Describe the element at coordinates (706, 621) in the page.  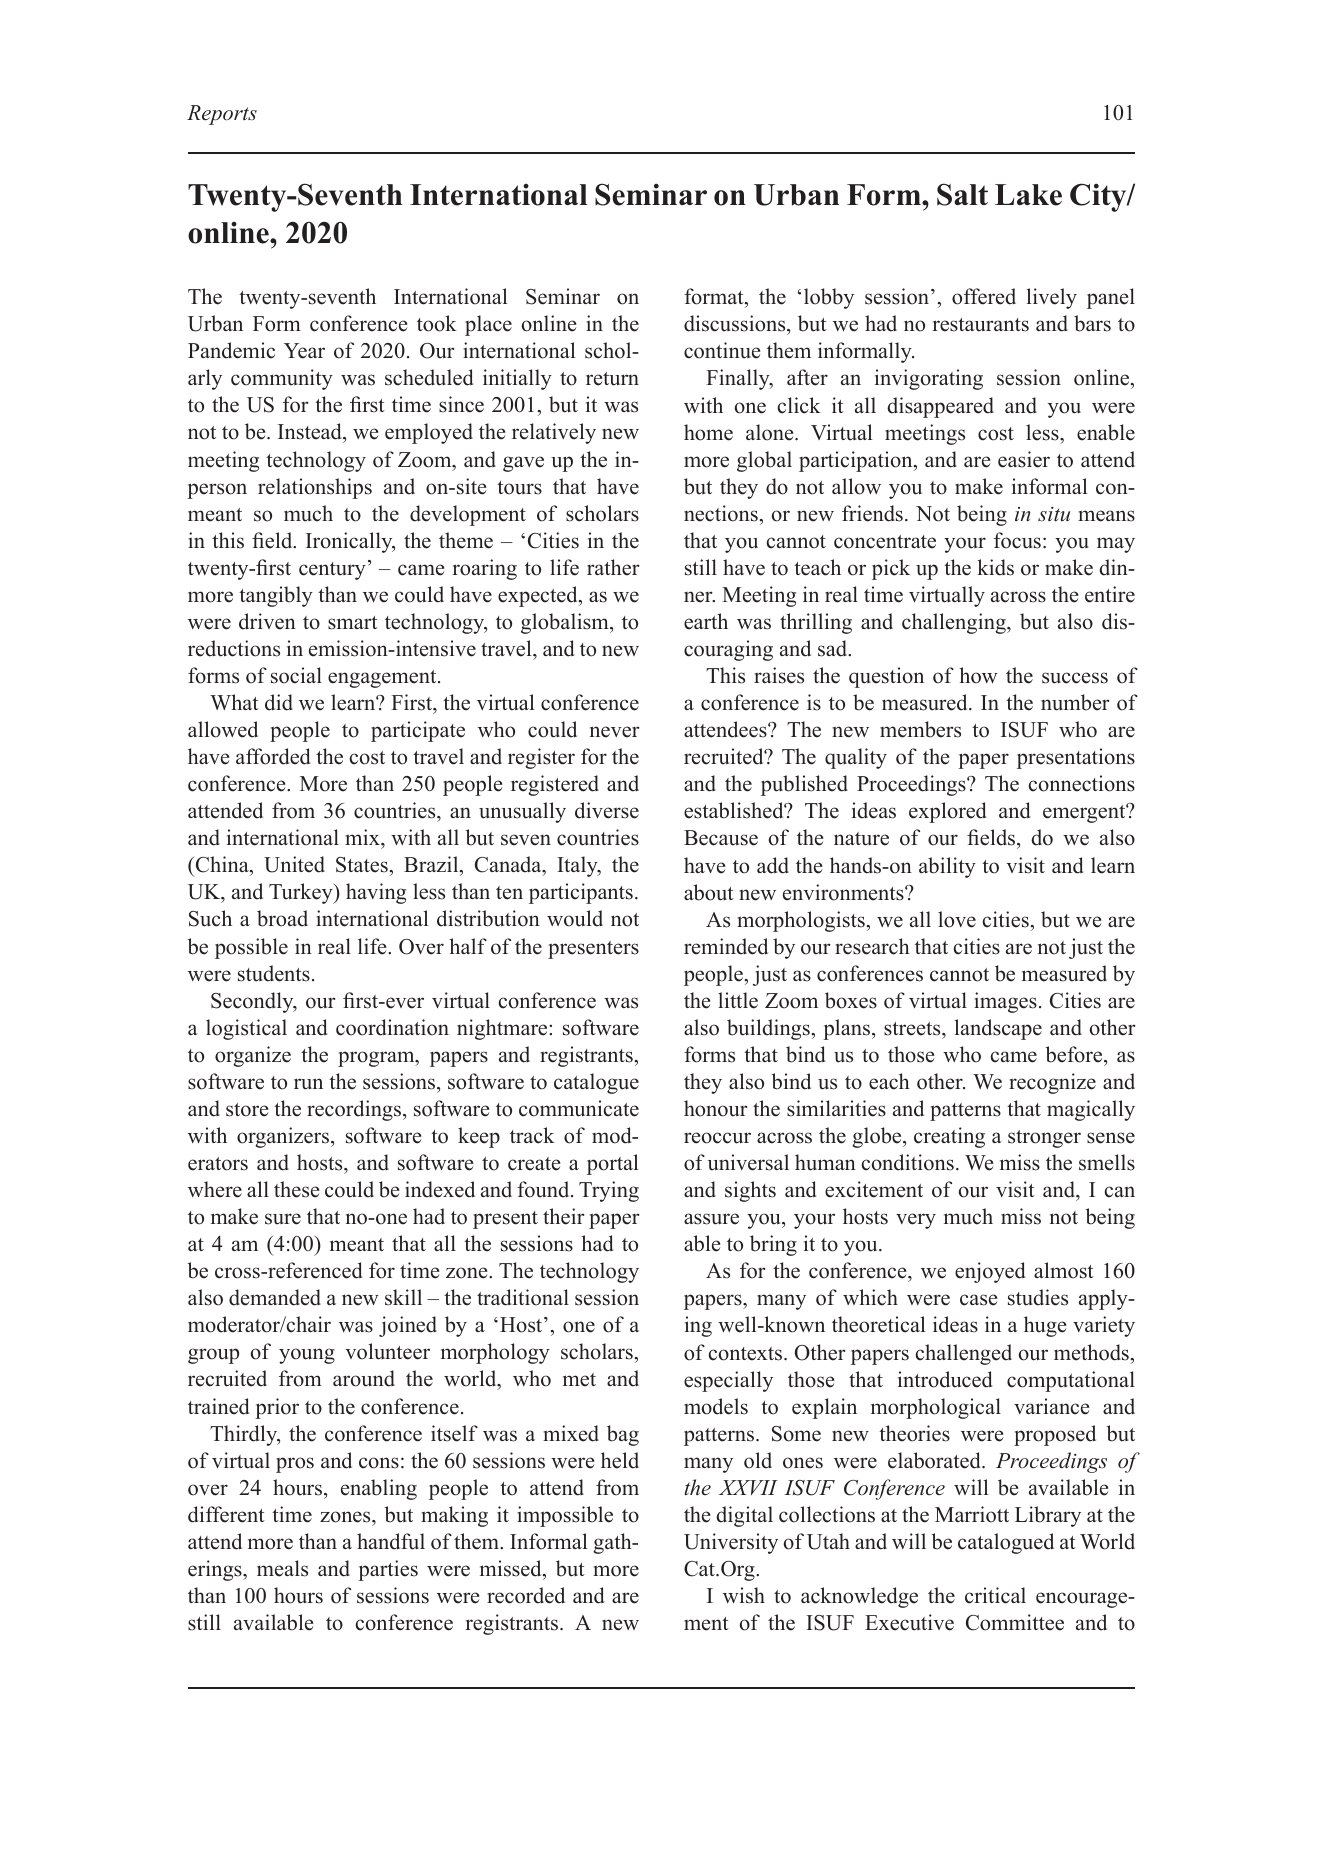
I see `earth` at that location.
